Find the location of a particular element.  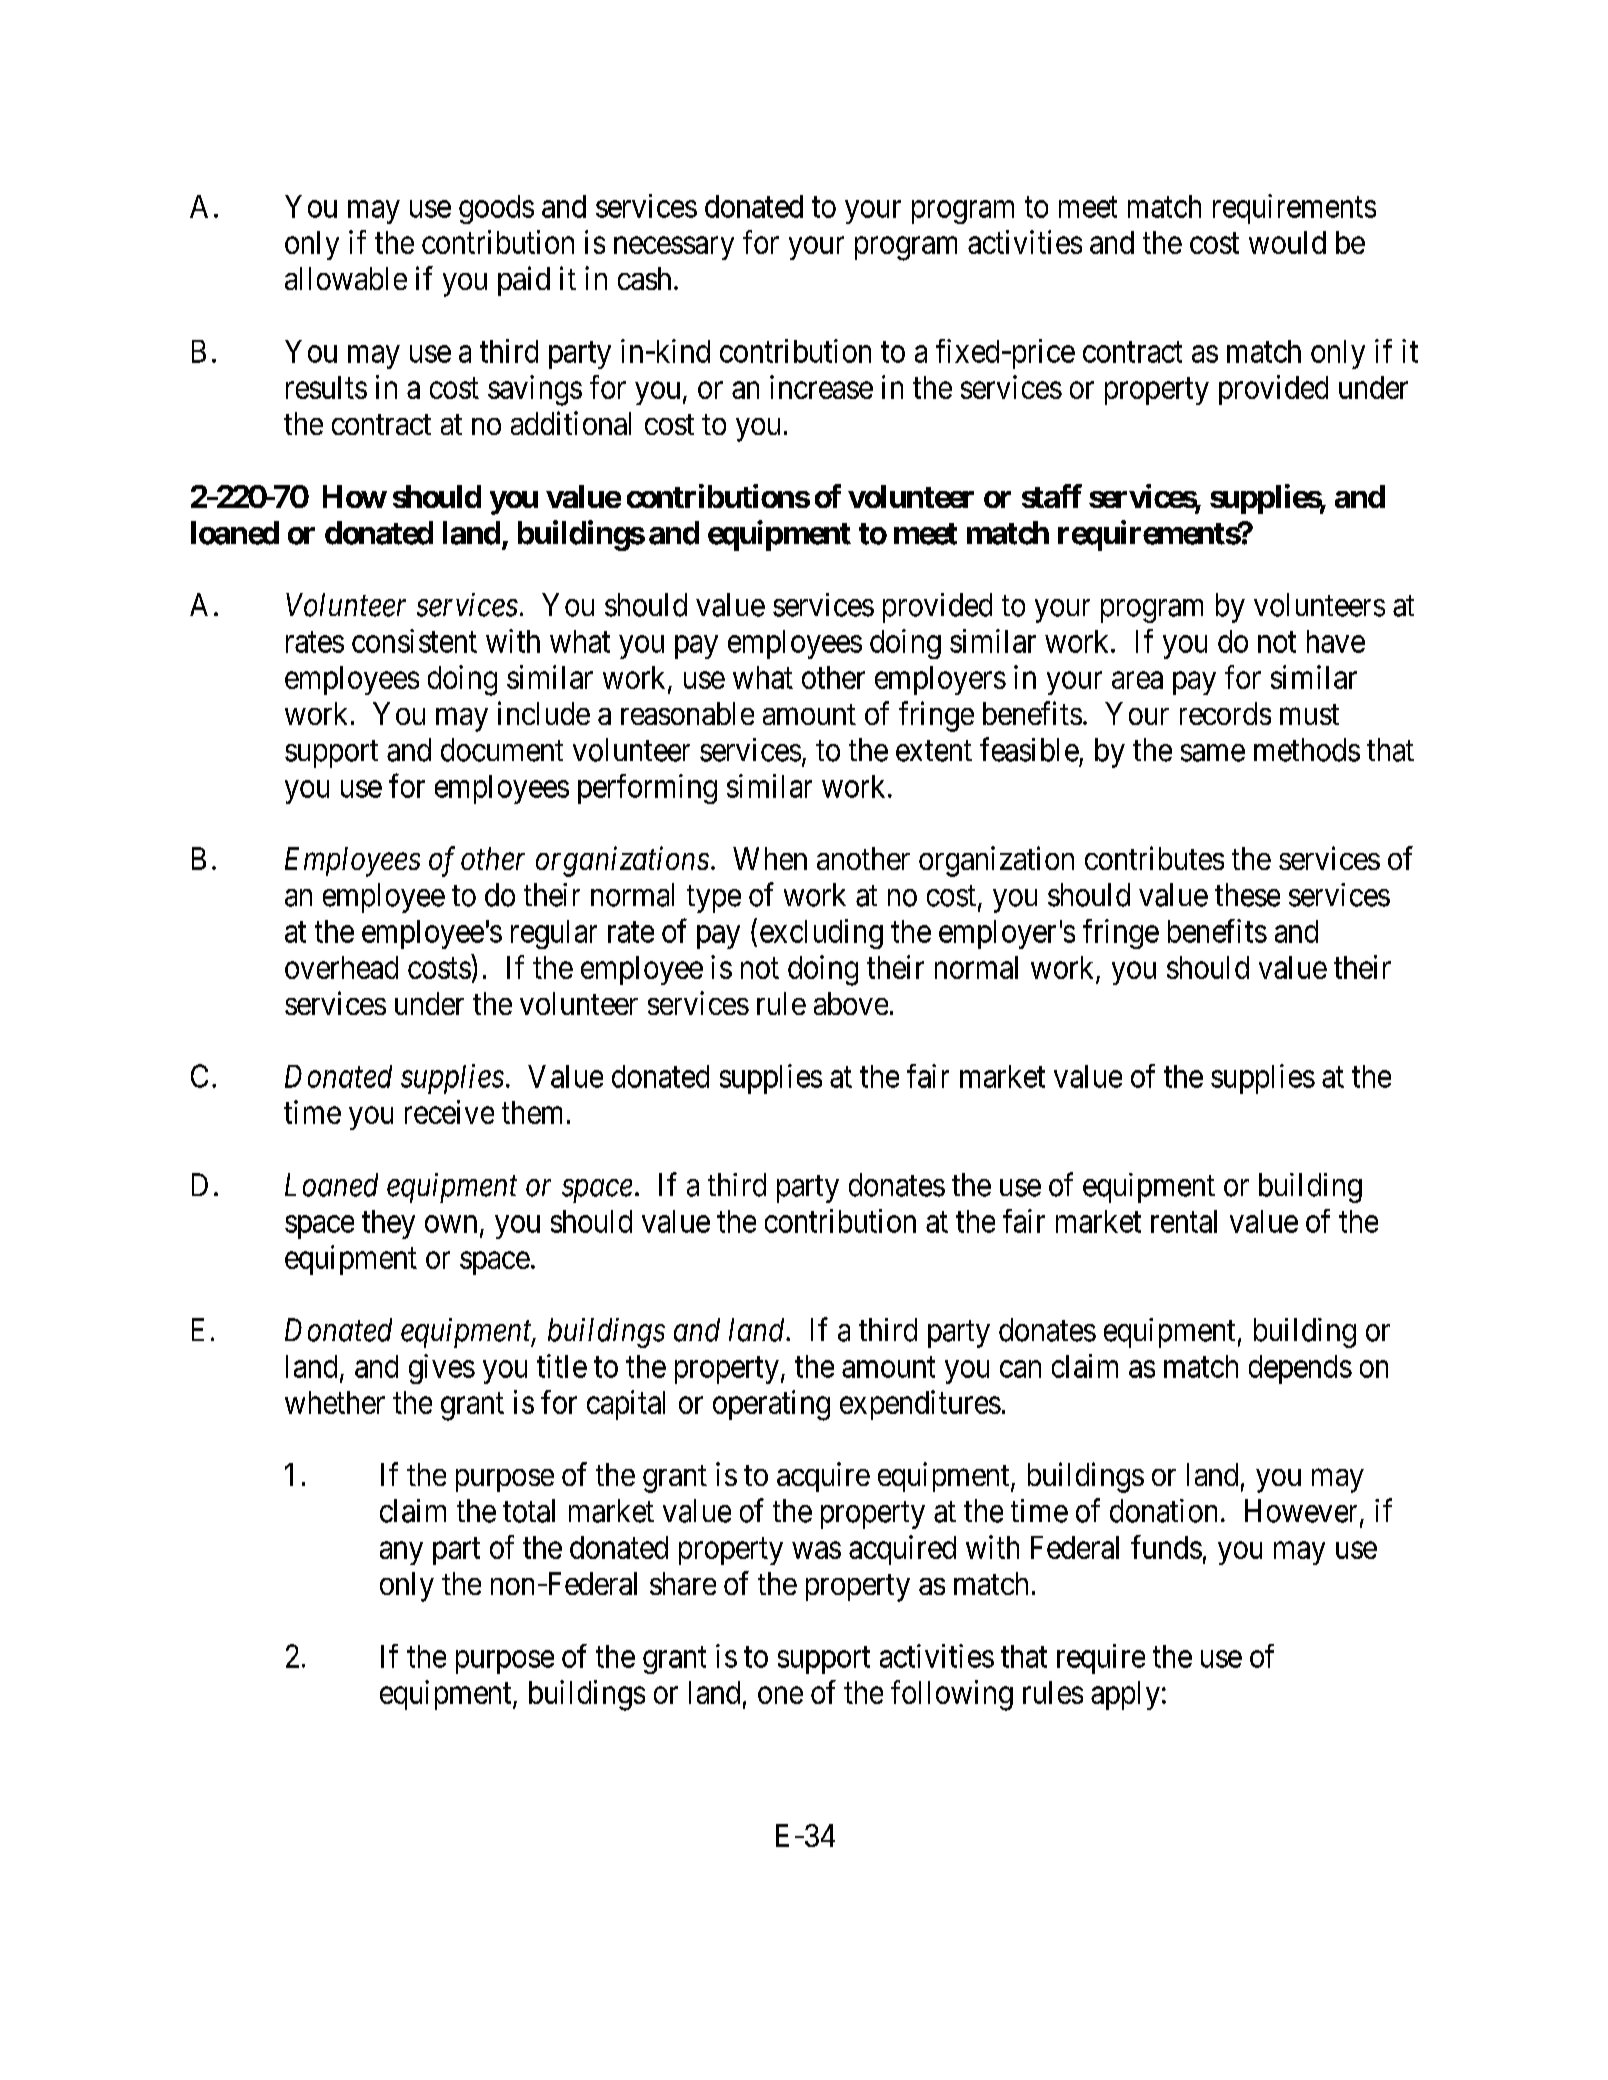

regular is located at coordinates (554, 934).
